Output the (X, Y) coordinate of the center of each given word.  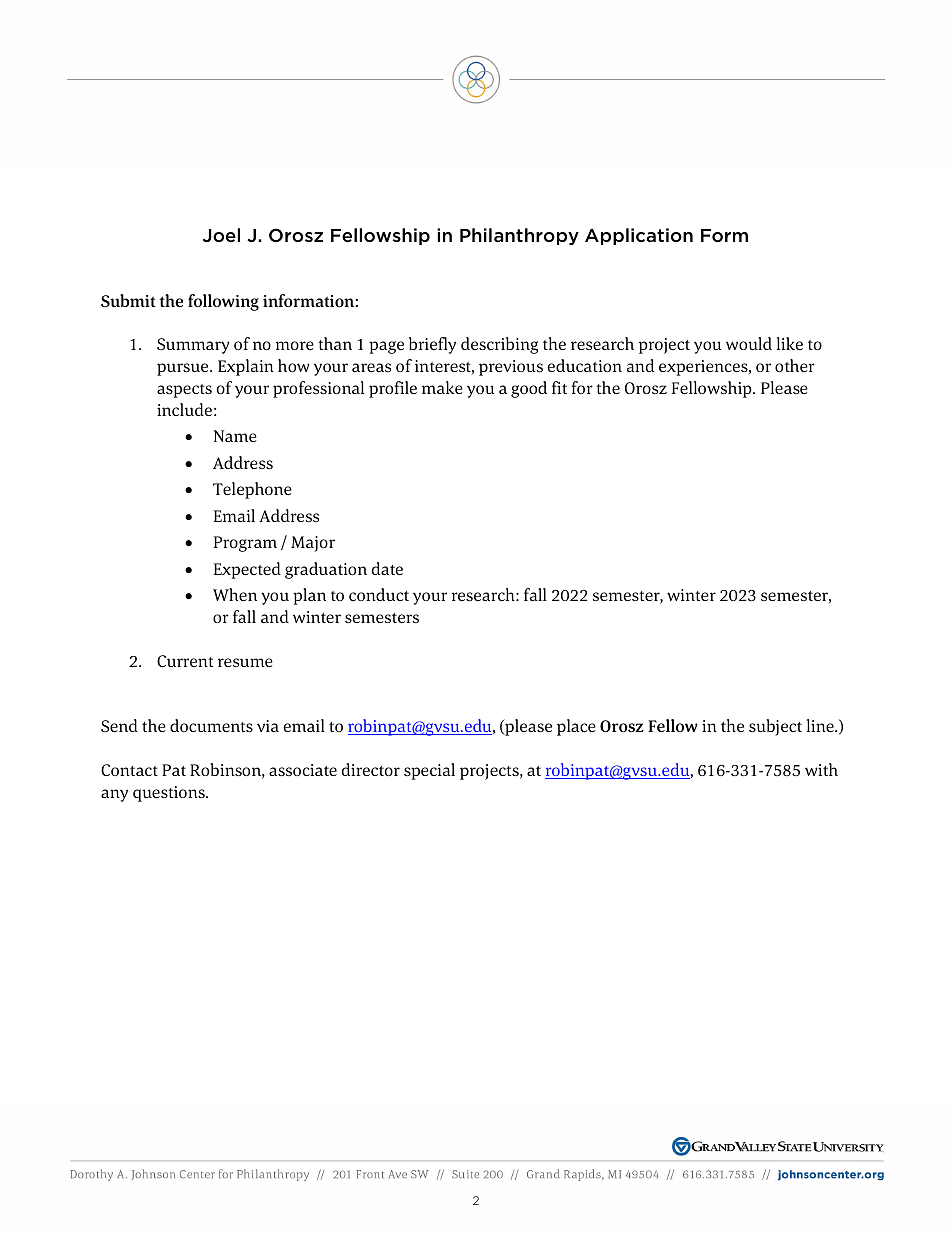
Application (639, 236)
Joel (221, 235)
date (387, 568)
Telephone (252, 490)
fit (559, 387)
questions (170, 794)
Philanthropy (519, 236)
